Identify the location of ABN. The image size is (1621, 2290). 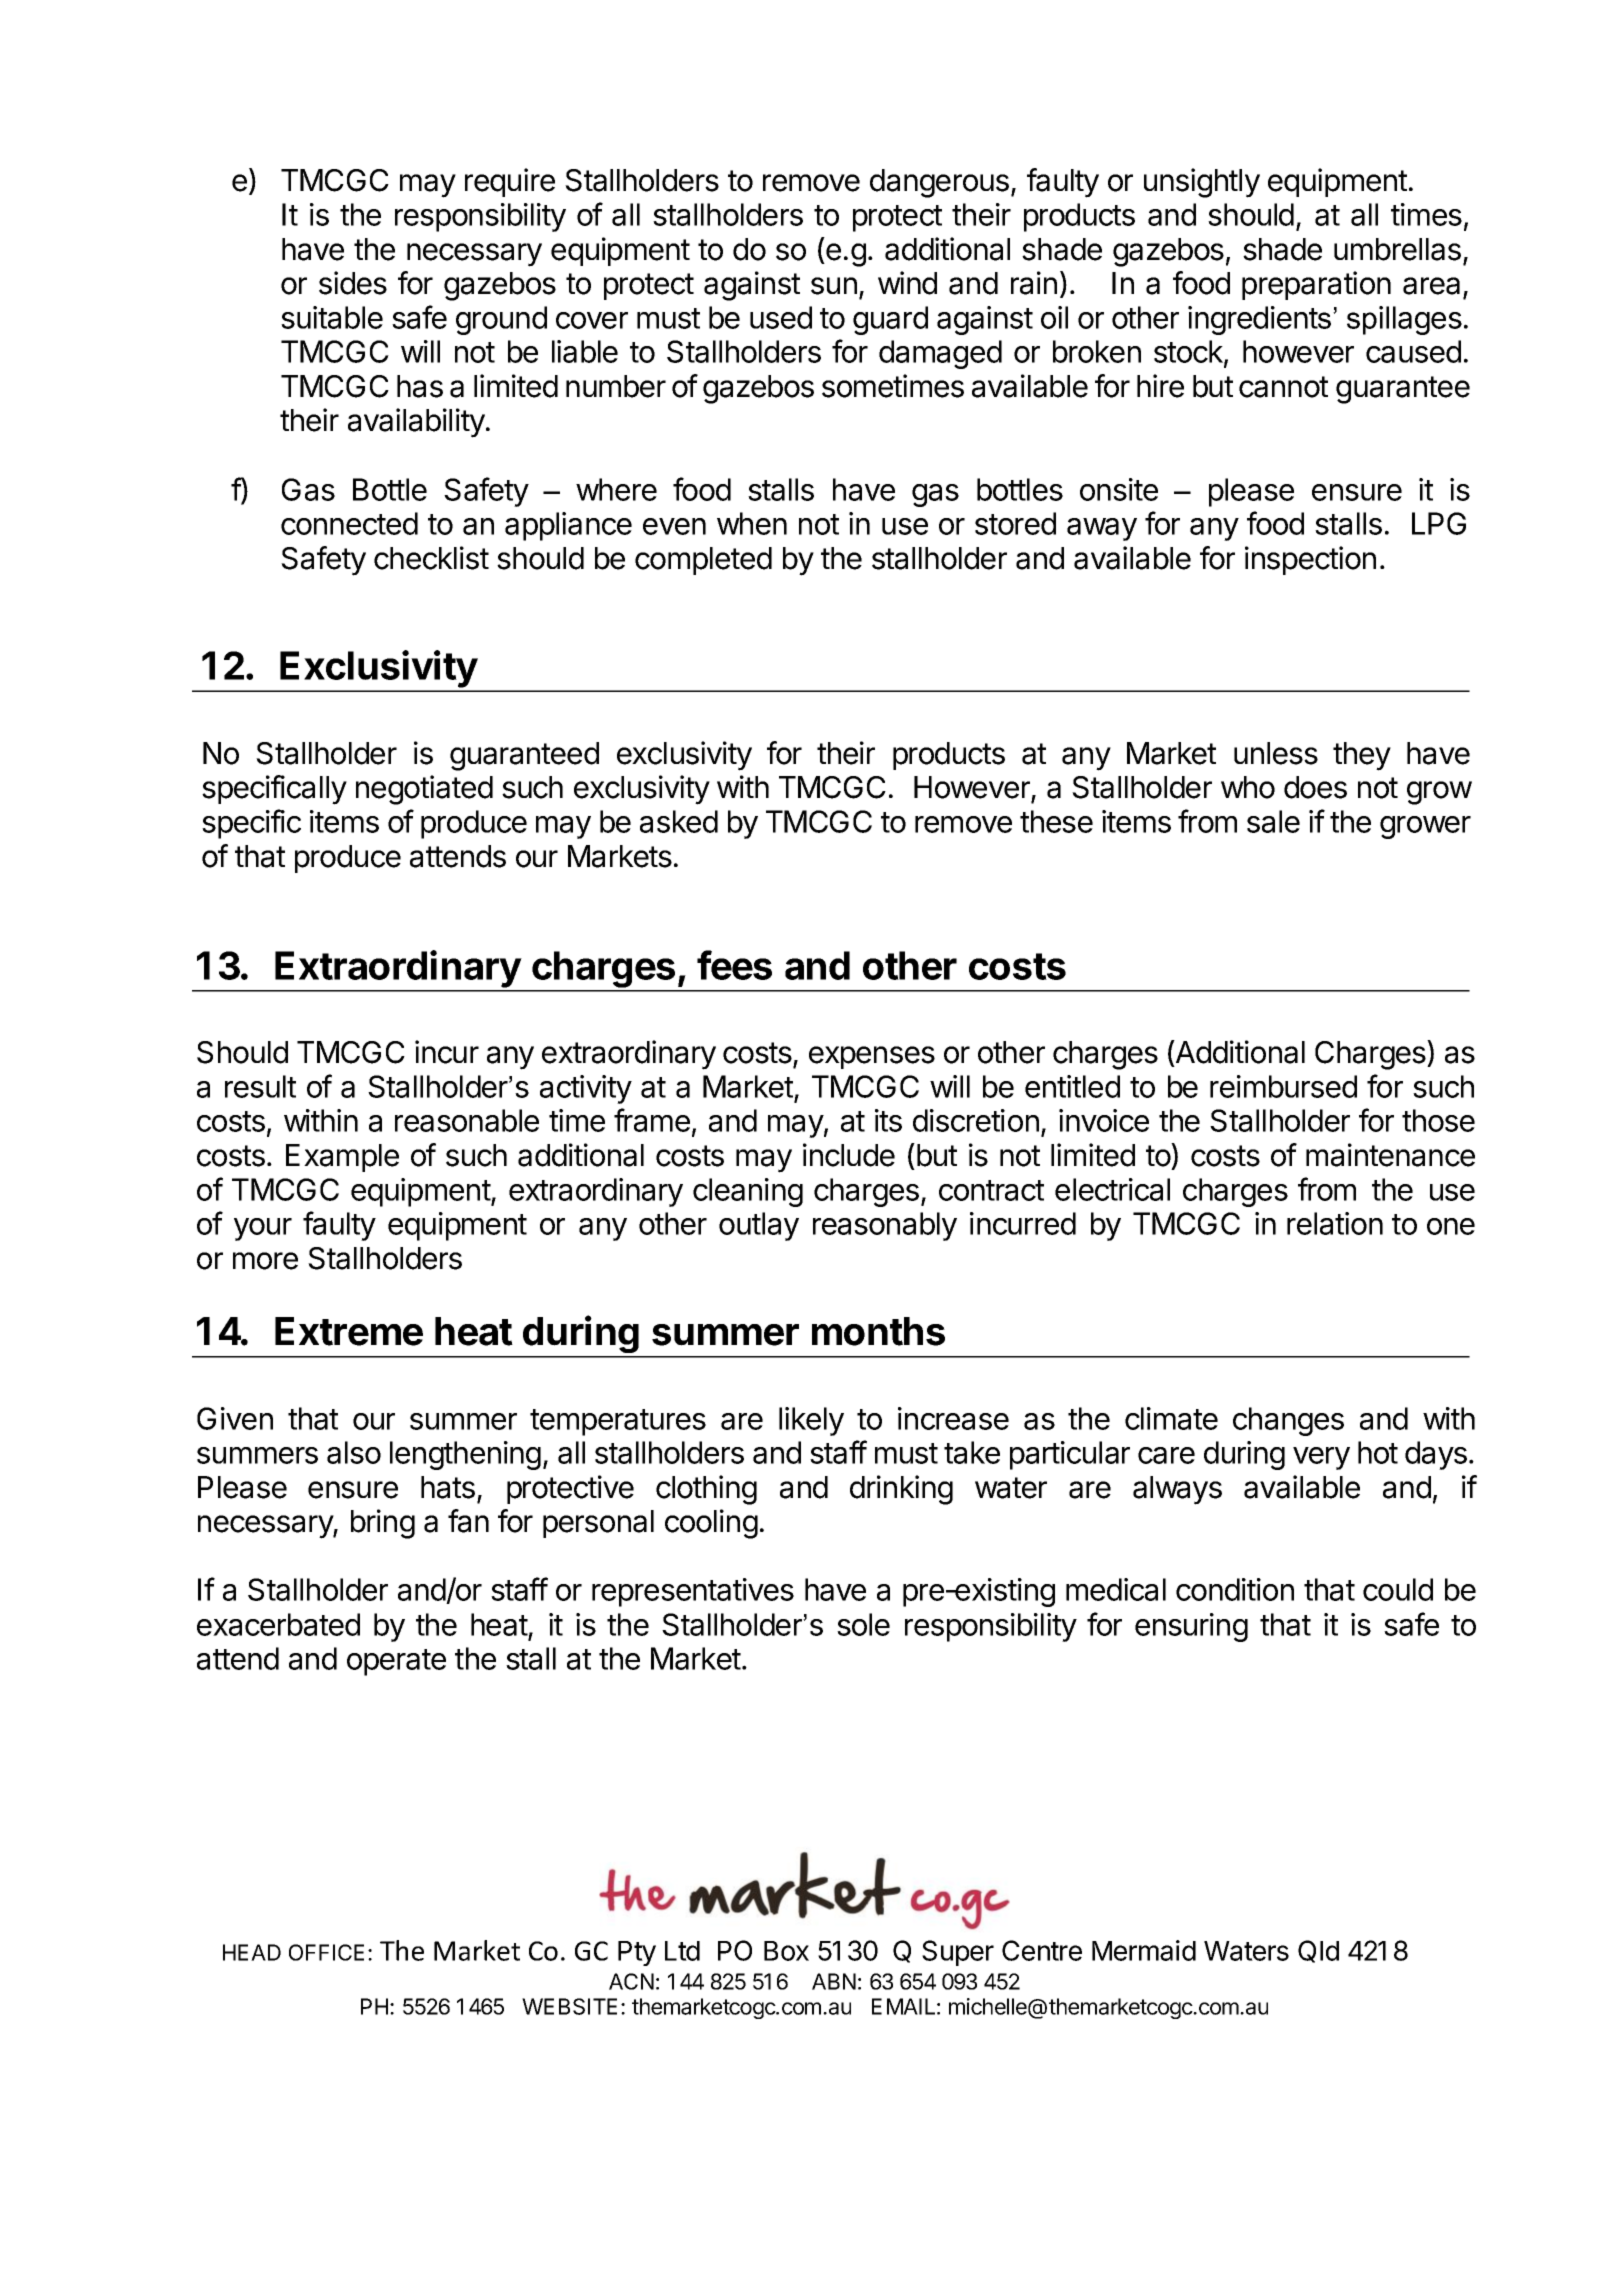
(834, 1981).
